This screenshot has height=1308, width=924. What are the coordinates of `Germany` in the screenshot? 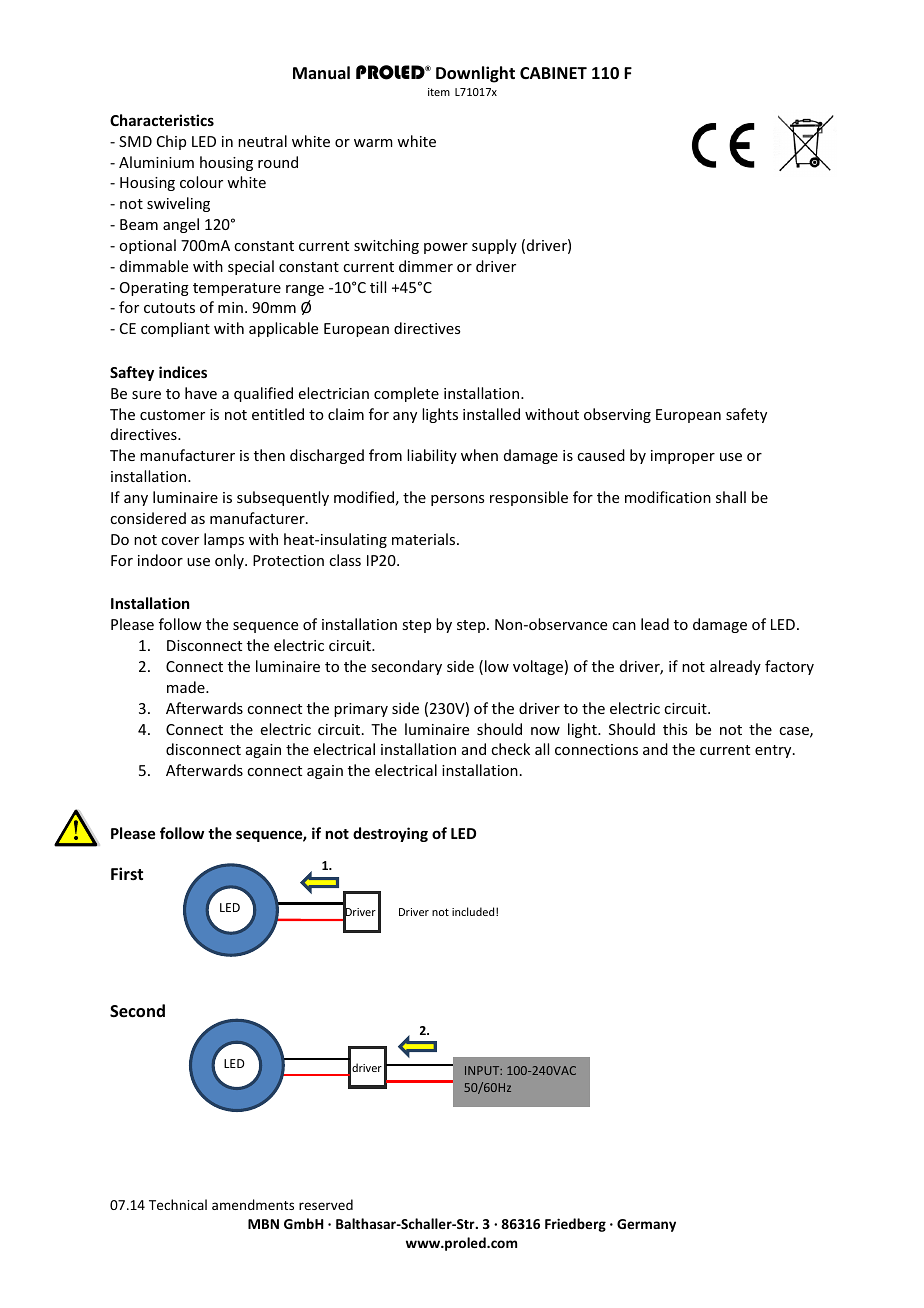 It's located at (646, 1225).
